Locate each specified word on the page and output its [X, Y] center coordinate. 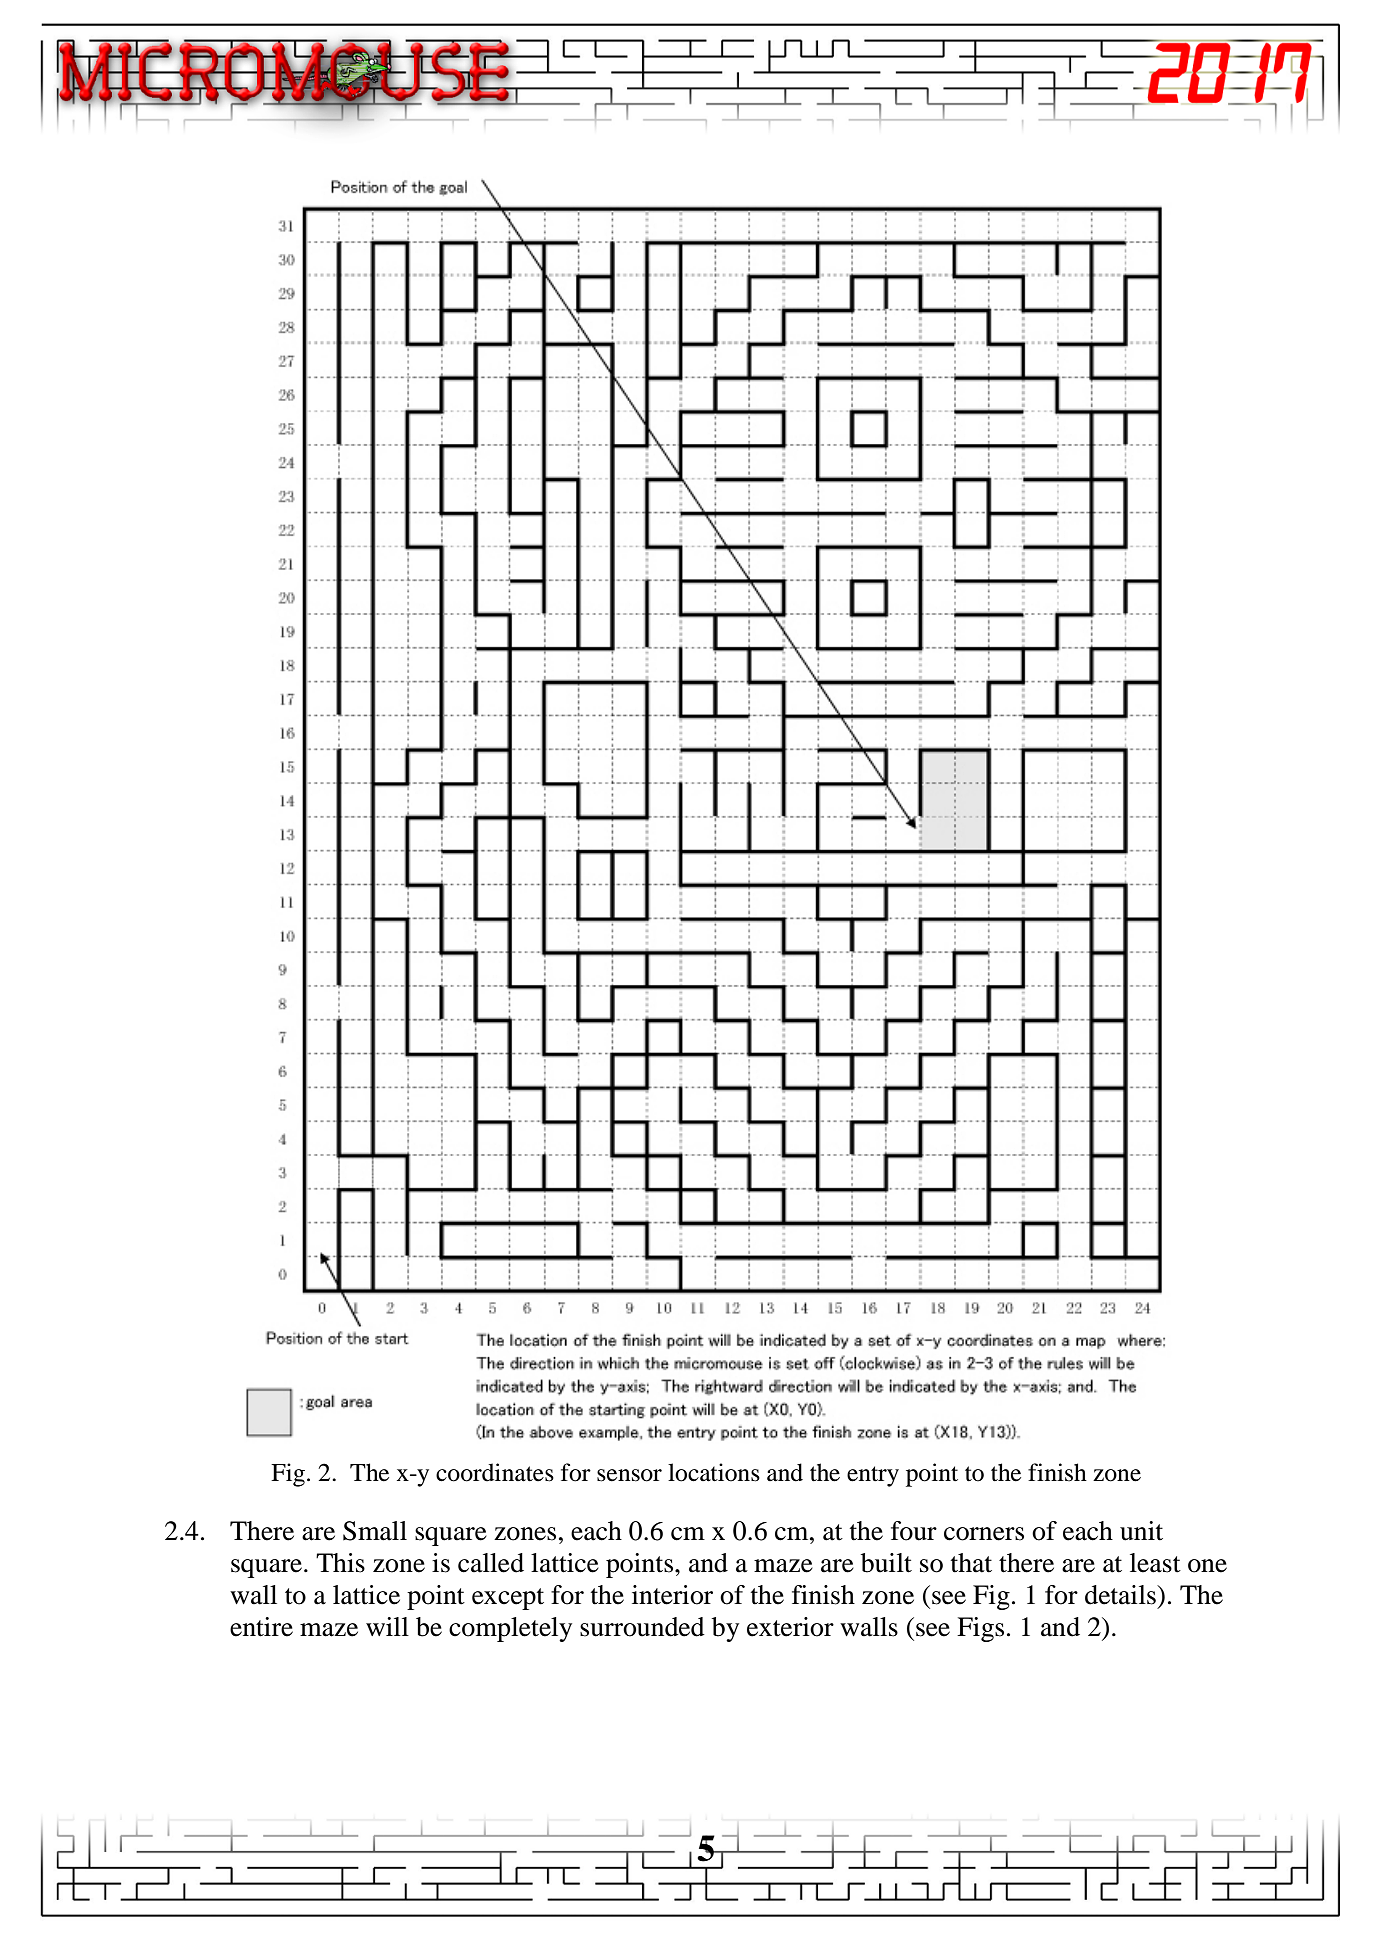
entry [873, 1476]
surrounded [642, 1627]
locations [714, 1472]
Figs [980, 1629]
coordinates [495, 1472]
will [387, 1626]
